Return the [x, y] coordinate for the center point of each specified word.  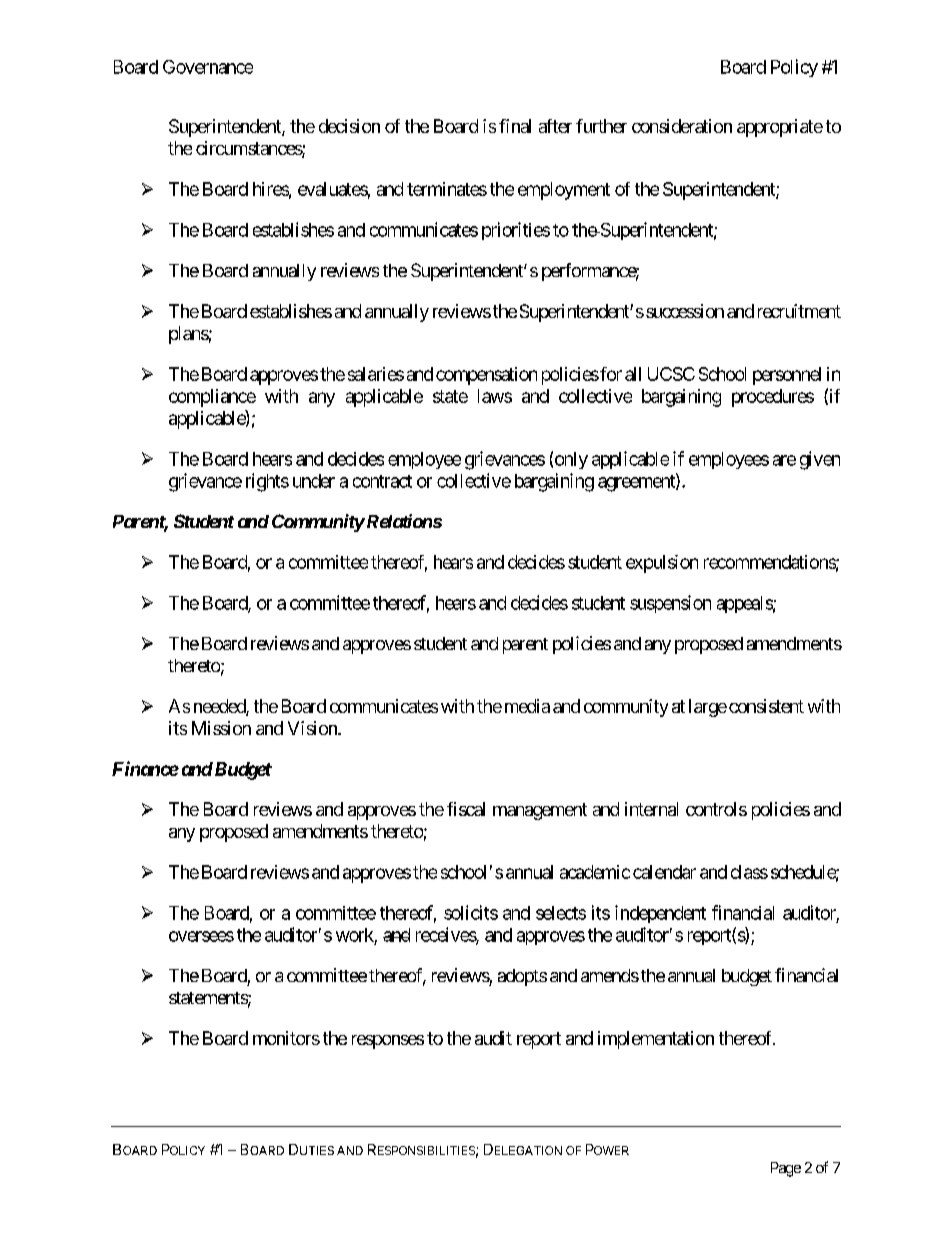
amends [610, 975]
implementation [656, 1040]
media [525, 706]
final [515, 126]
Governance [208, 67]
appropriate [780, 128]
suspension [670, 604]
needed [220, 707]
